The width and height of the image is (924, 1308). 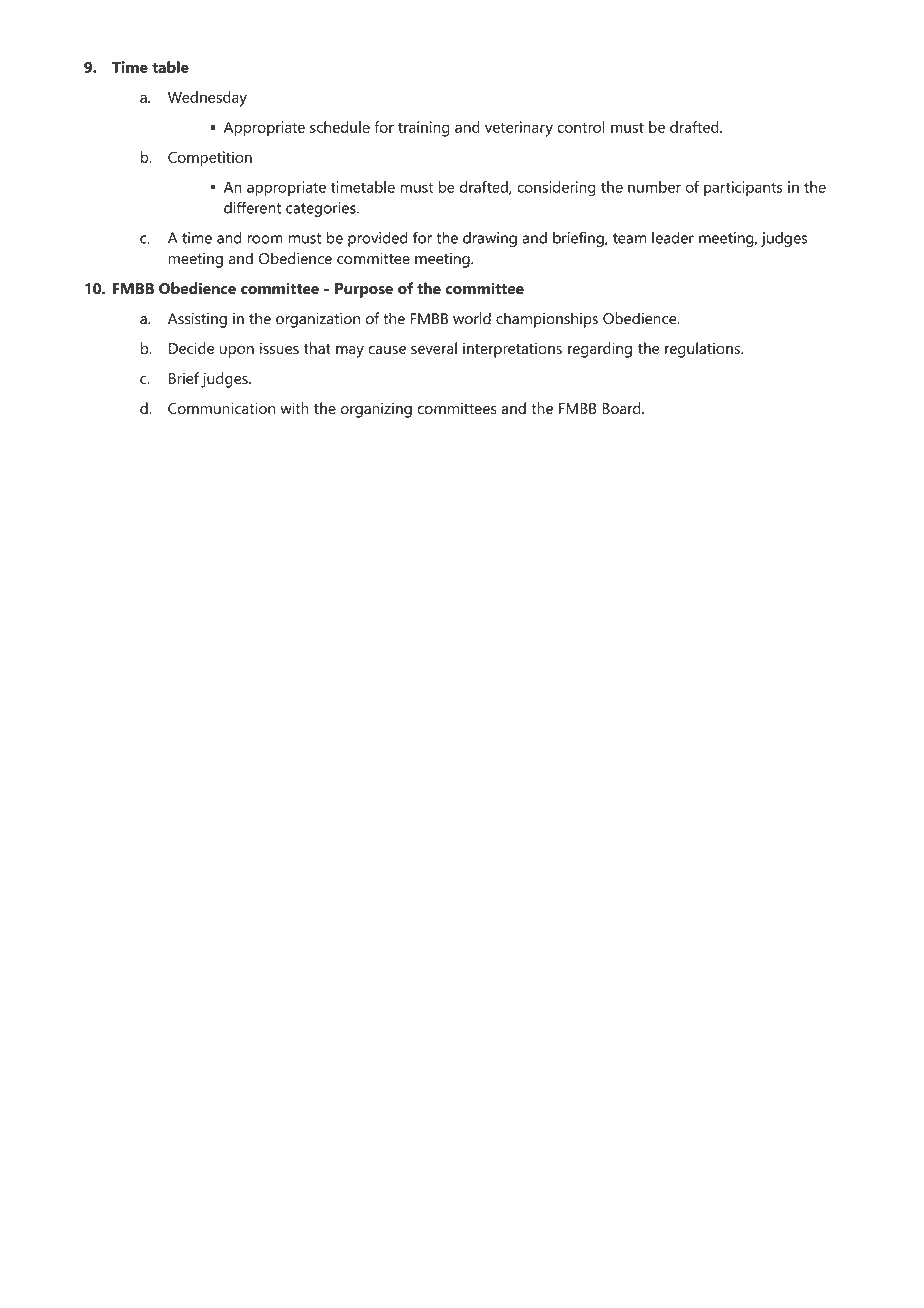 What do you see at coordinates (221, 408) in the image?
I see `Communication` at bounding box center [221, 408].
